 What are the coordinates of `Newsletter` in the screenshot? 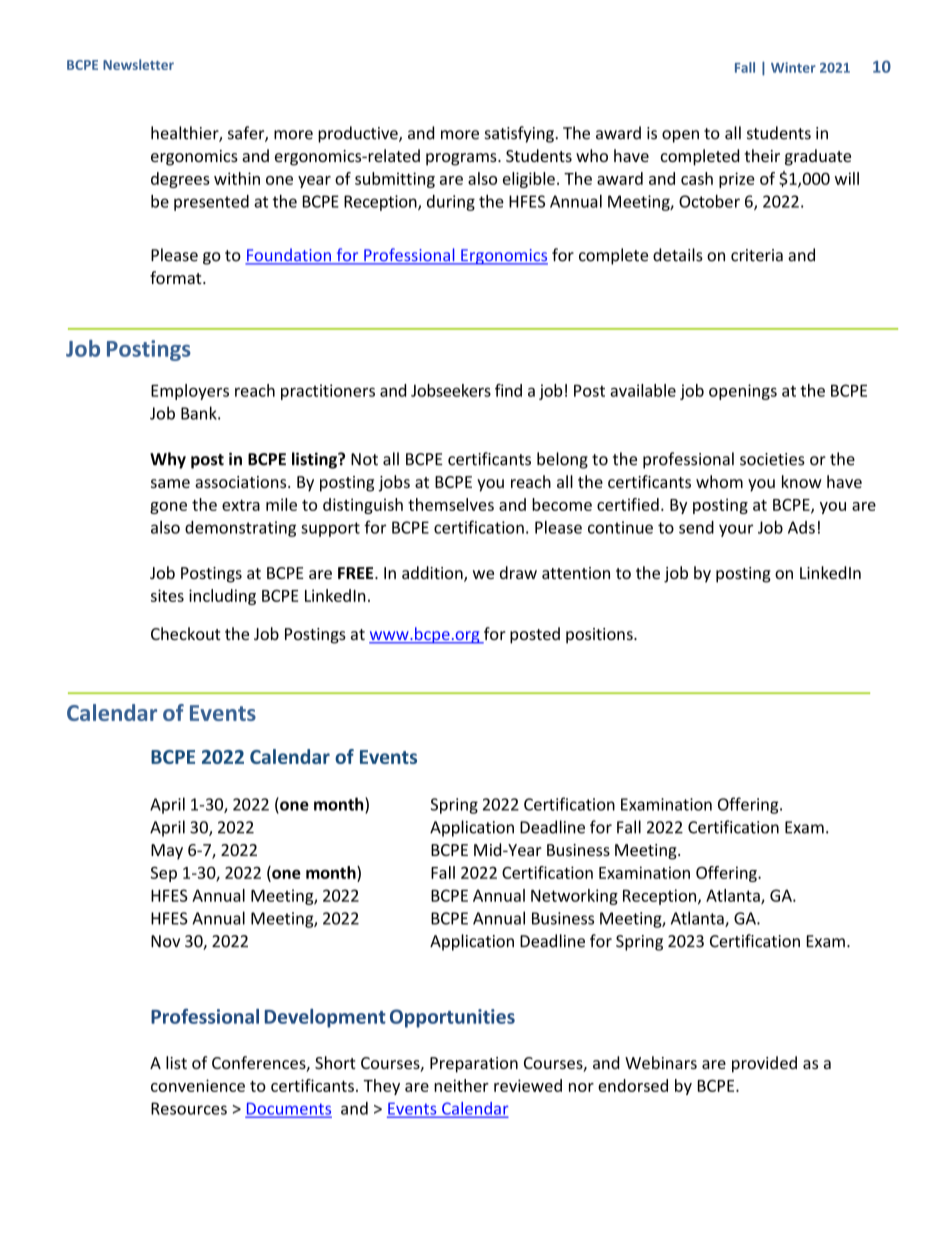 It's located at (138, 64).
